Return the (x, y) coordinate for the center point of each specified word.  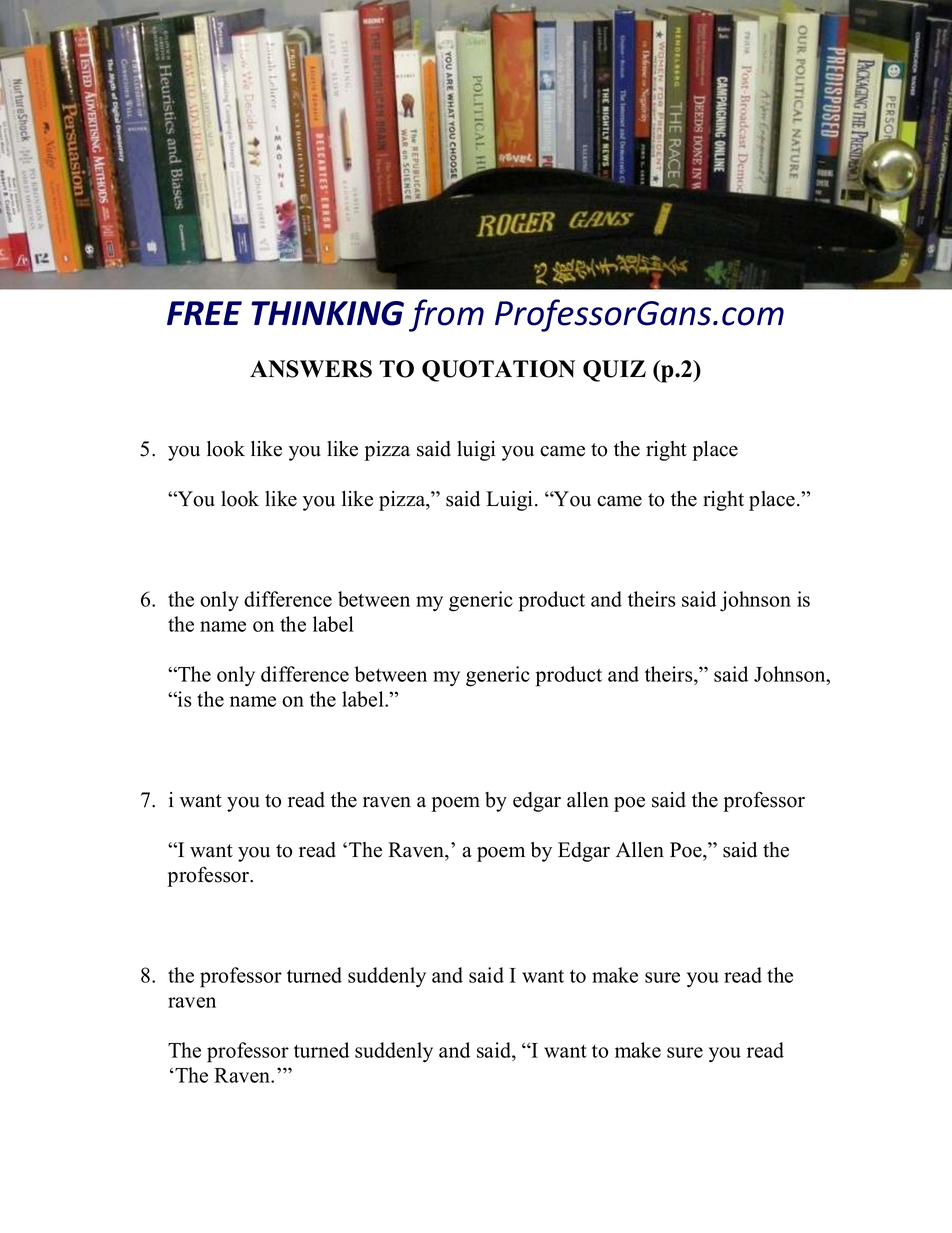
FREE (204, 313)
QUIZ (614, 371)
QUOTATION (498, 371)
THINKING (327, 313)
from (446, 315)
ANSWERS (311, 369)
